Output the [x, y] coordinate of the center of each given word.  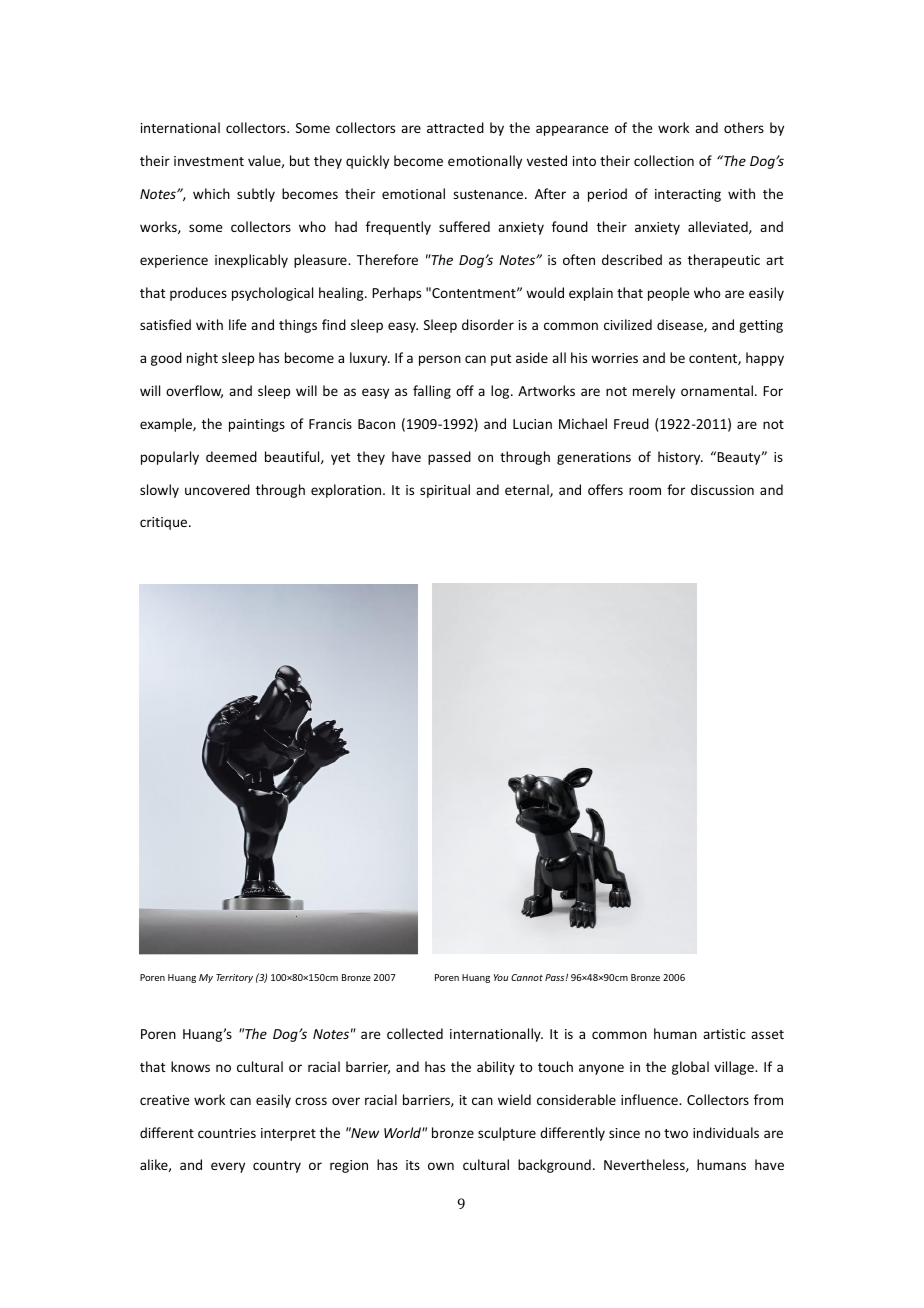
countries [227, 1133]
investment [209, 161]
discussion [722, 489]
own [441, 1166]
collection [664, 160]
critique [165, 523]
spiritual [445, 491]
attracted [455, 127]
